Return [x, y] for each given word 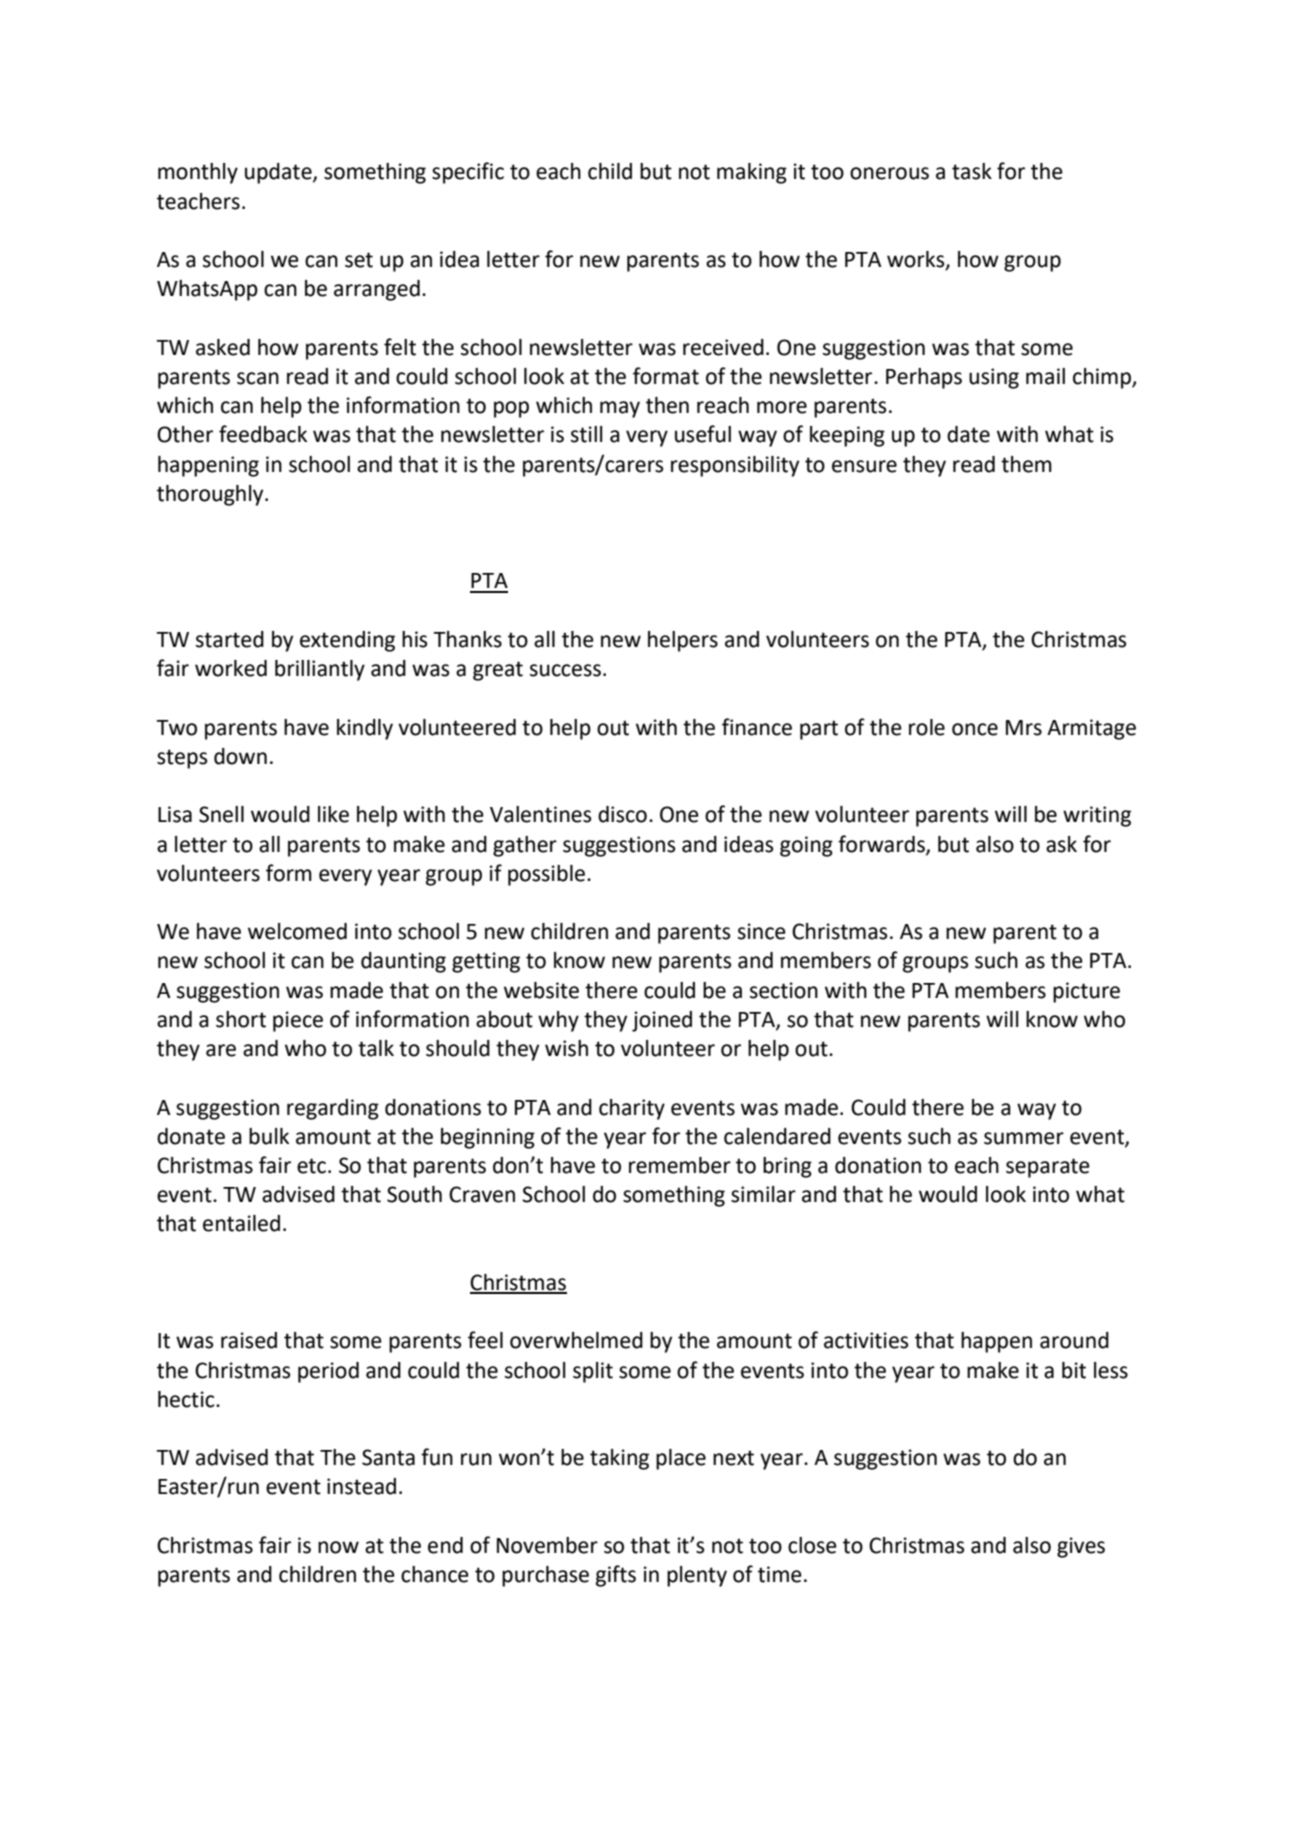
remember [680, 1165]
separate [1048, 1168]
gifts [616, 1576]
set [359, 260]
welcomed [297, 931]
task [972, 171]
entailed [241, 1223]
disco [622, 814]
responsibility [735, 466]
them [1026, 464]
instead [361, 1486]
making [752, 173]
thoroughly [211, 495]
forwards [882, 844]
